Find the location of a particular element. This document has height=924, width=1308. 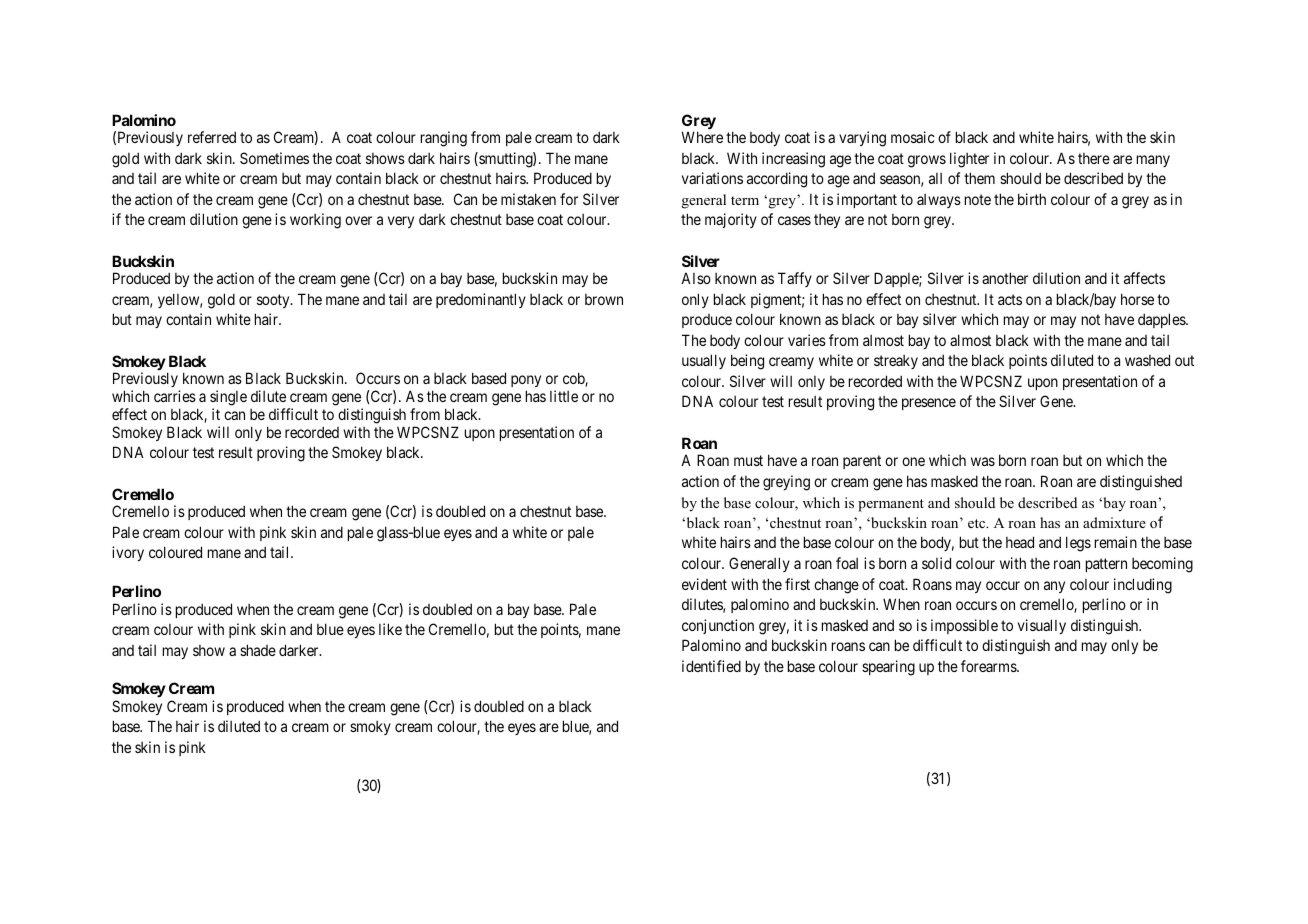

Sometimes is located at coordinates (274, 158).
